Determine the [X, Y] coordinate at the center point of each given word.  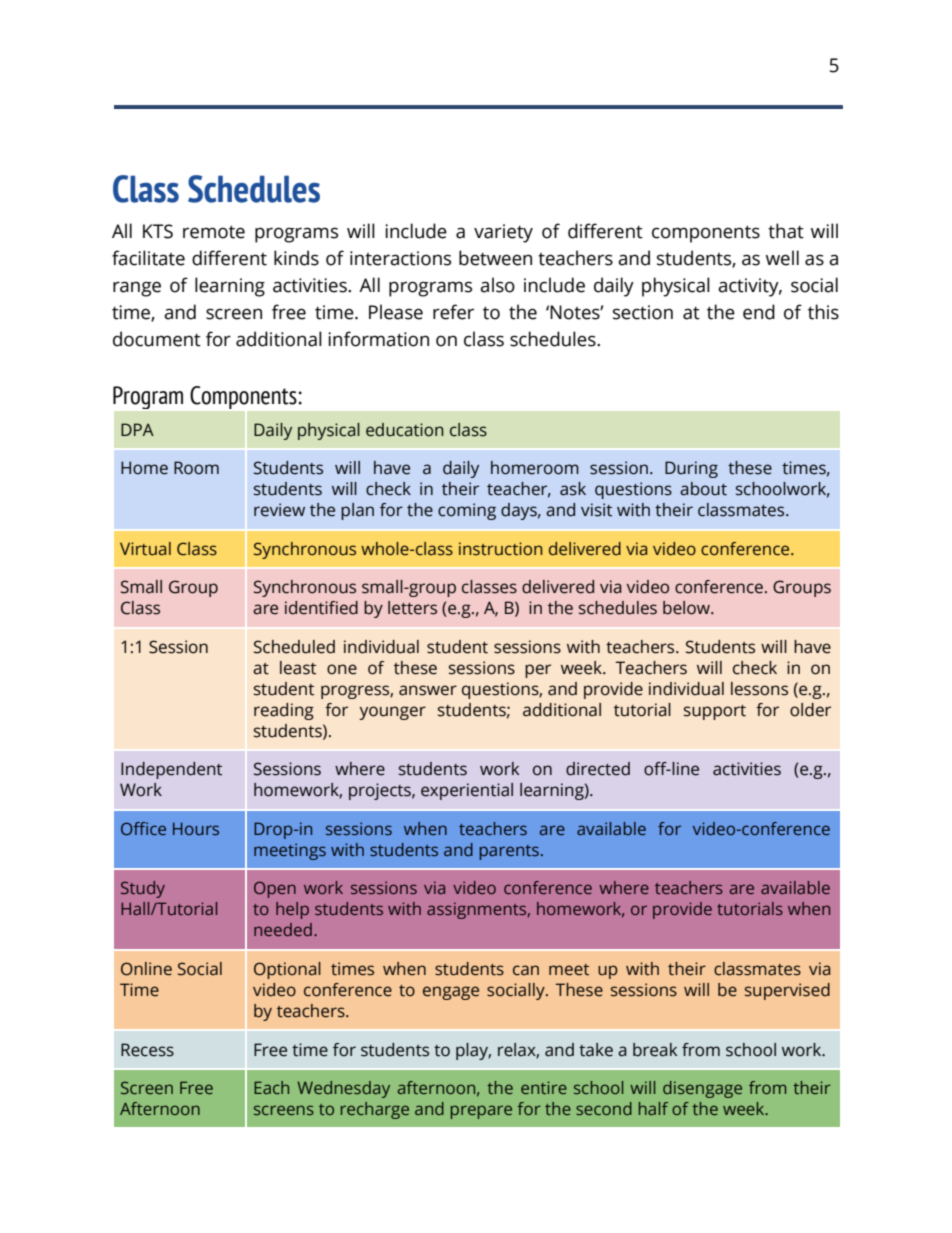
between [495, 258]
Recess [147, 1050]
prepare [481, 1112]
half [653, 1108]
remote [214, 232]
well [782, 258]
